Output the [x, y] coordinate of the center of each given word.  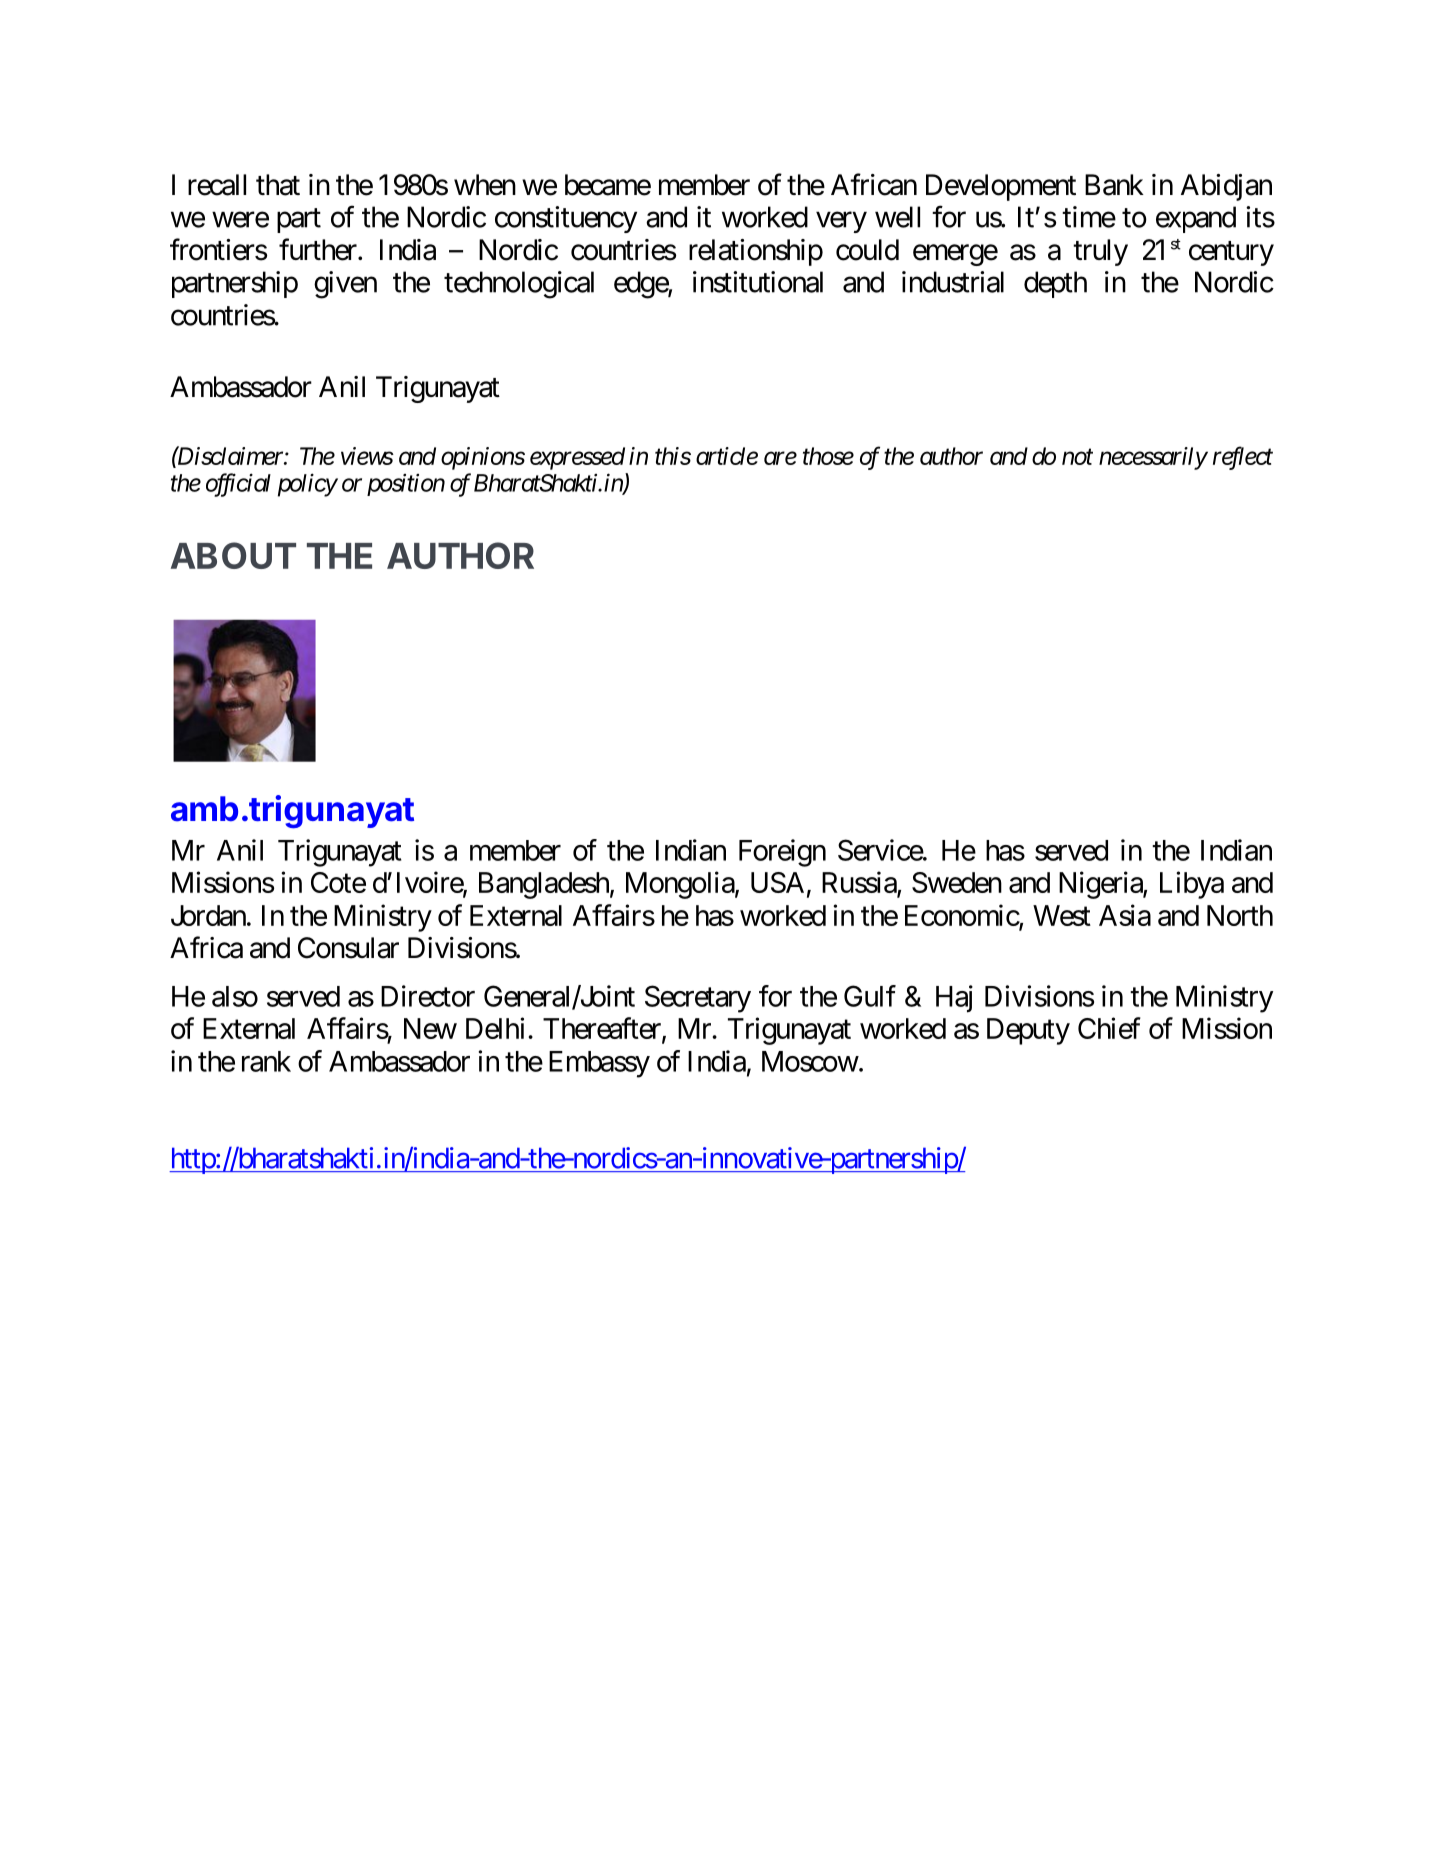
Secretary [698, 999]
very [841, 222]
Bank [1114, 185]
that [278, 185]
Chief [1109, 1028]
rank [266, 1061]
